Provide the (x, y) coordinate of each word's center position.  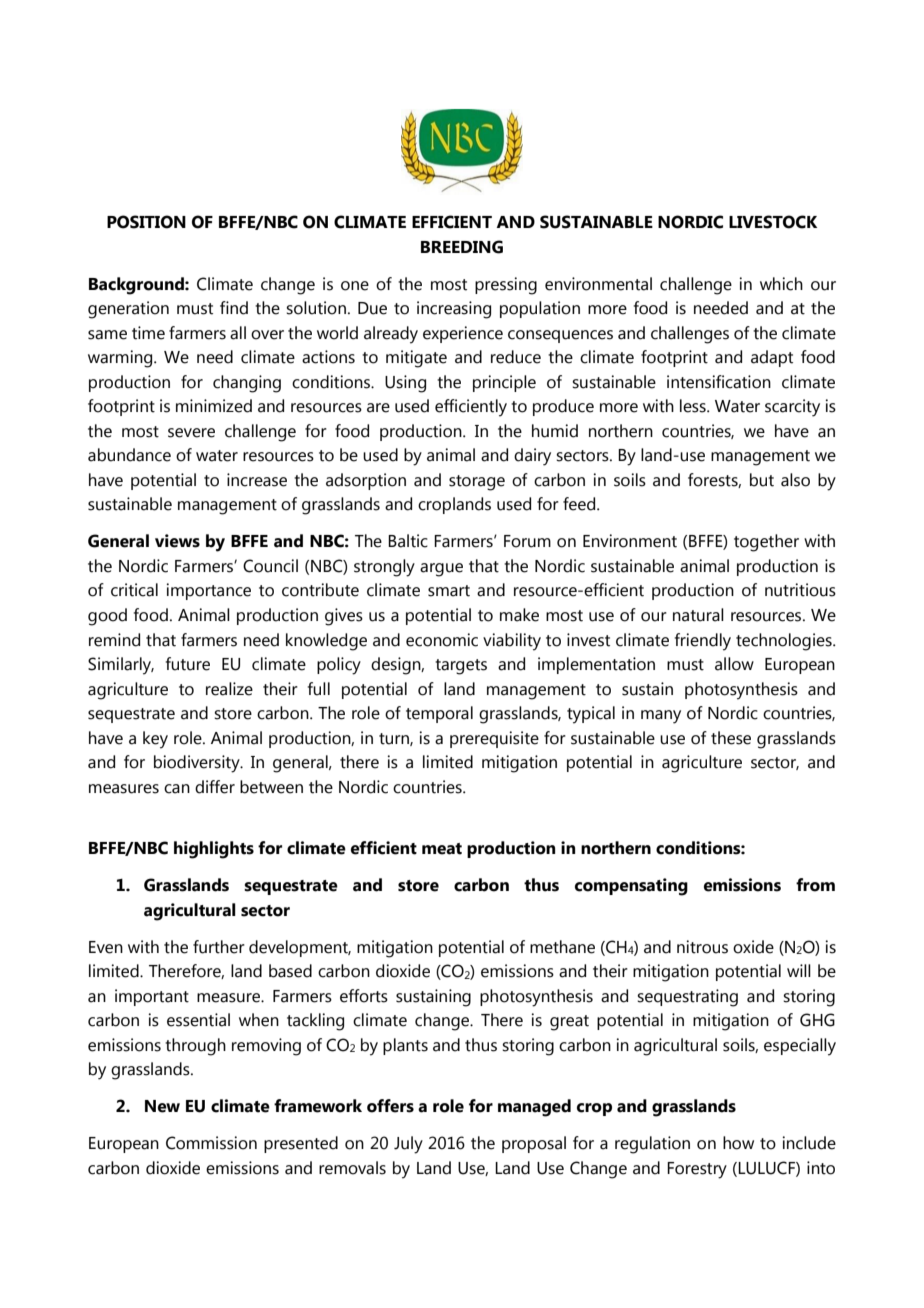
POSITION (146, 222)
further (219, 947)
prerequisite (494, 739)
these (731, 738)
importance (208, 591)
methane (562, 947)
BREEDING (462, 247)
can (177, 789)
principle (504, 383)
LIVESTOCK (773, 222)
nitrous (702, 947)
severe (191, 433)
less (694, 406)
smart (449, 591)
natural (698, 615)
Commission (211, 1143)
